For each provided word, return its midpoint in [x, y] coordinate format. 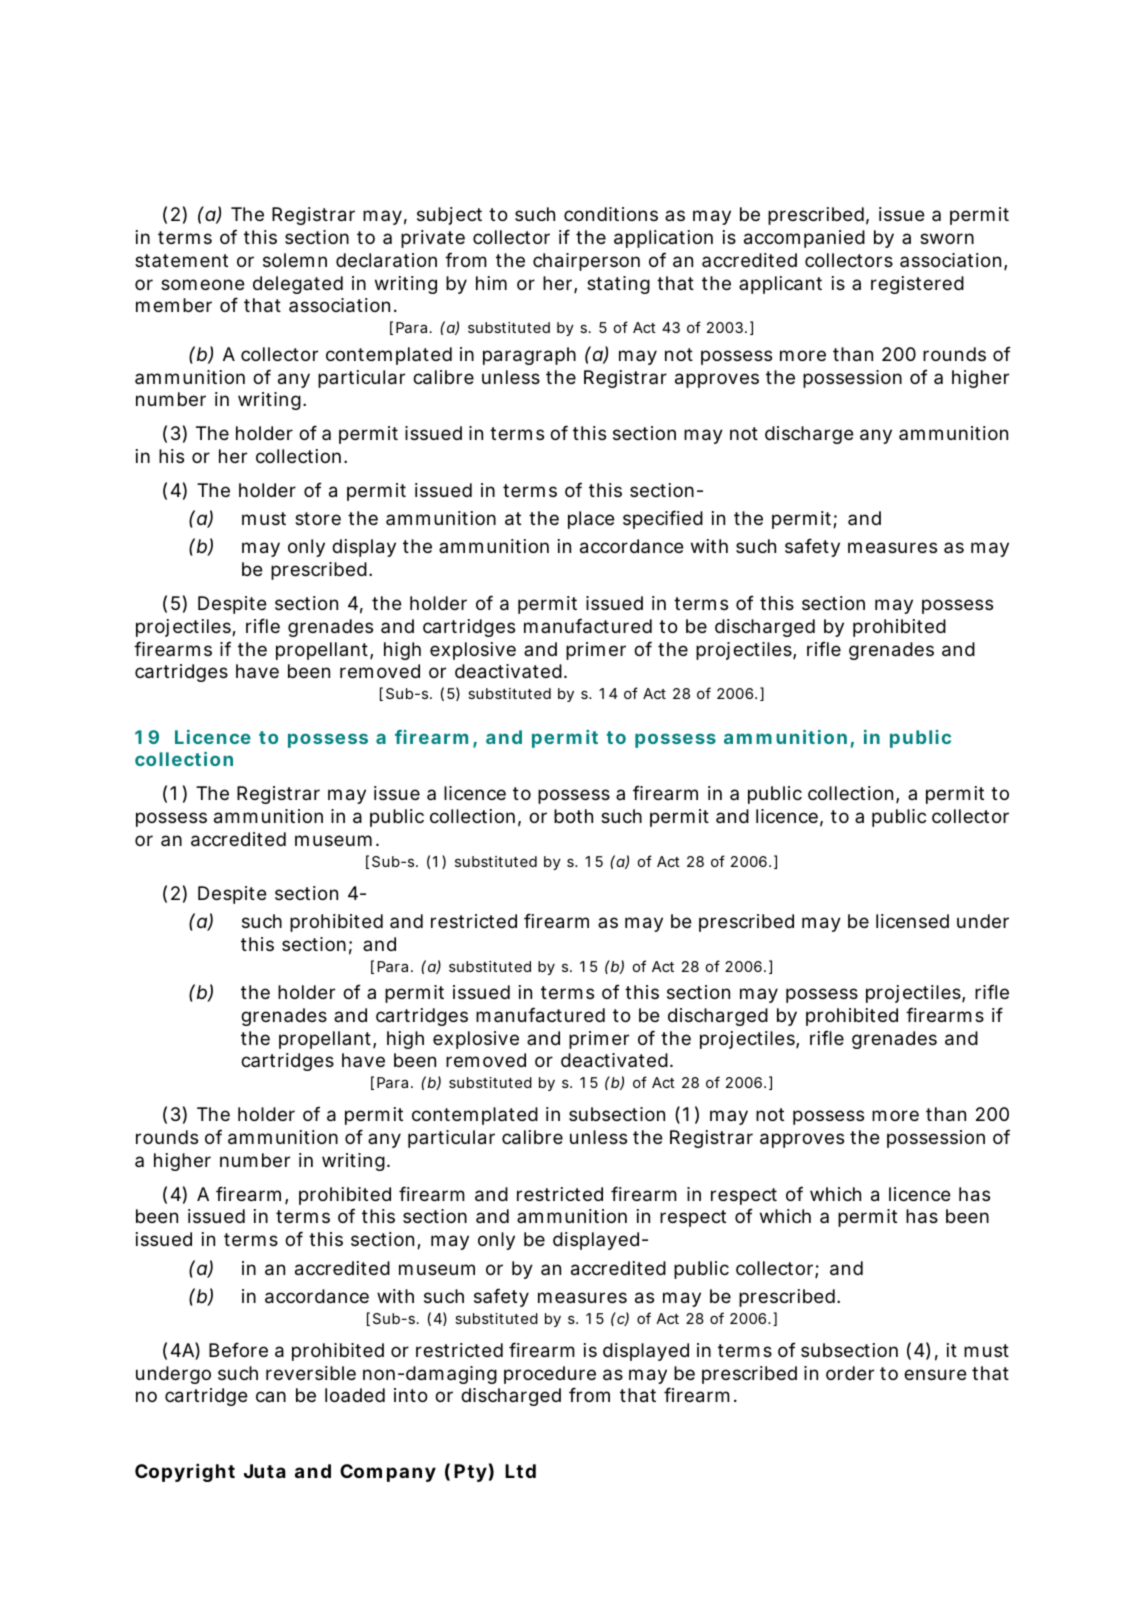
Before [238, 1349]
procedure [550, 1375]
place [591, 520]
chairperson [586, 262]
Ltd [520, 1471]
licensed [912, 921]
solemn [295, 260]
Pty [470, 1473]
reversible [311, 1373]
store [318, 518]
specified [663, 519]
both [573, 816]
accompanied [804, 239]
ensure [935, 1374]
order [850, 1373]
